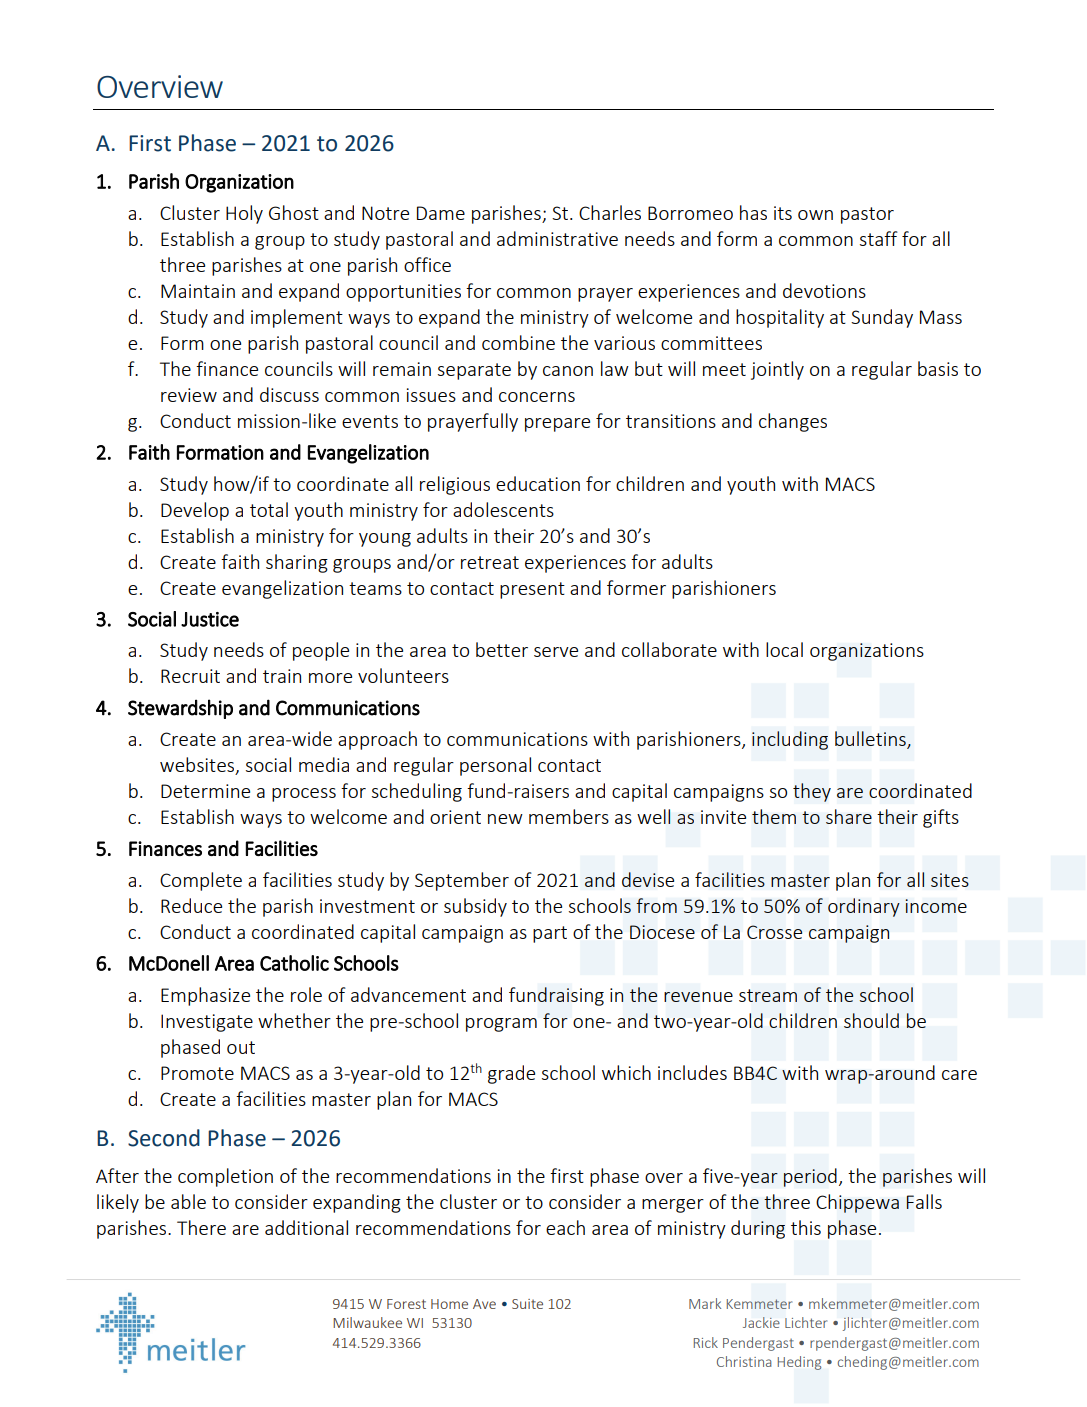 Image resolution: width=1087 pixels, height=1407 pixels. Describe the element at coordinates (495, 766) in the screenshot. I see `personal` at that location.
